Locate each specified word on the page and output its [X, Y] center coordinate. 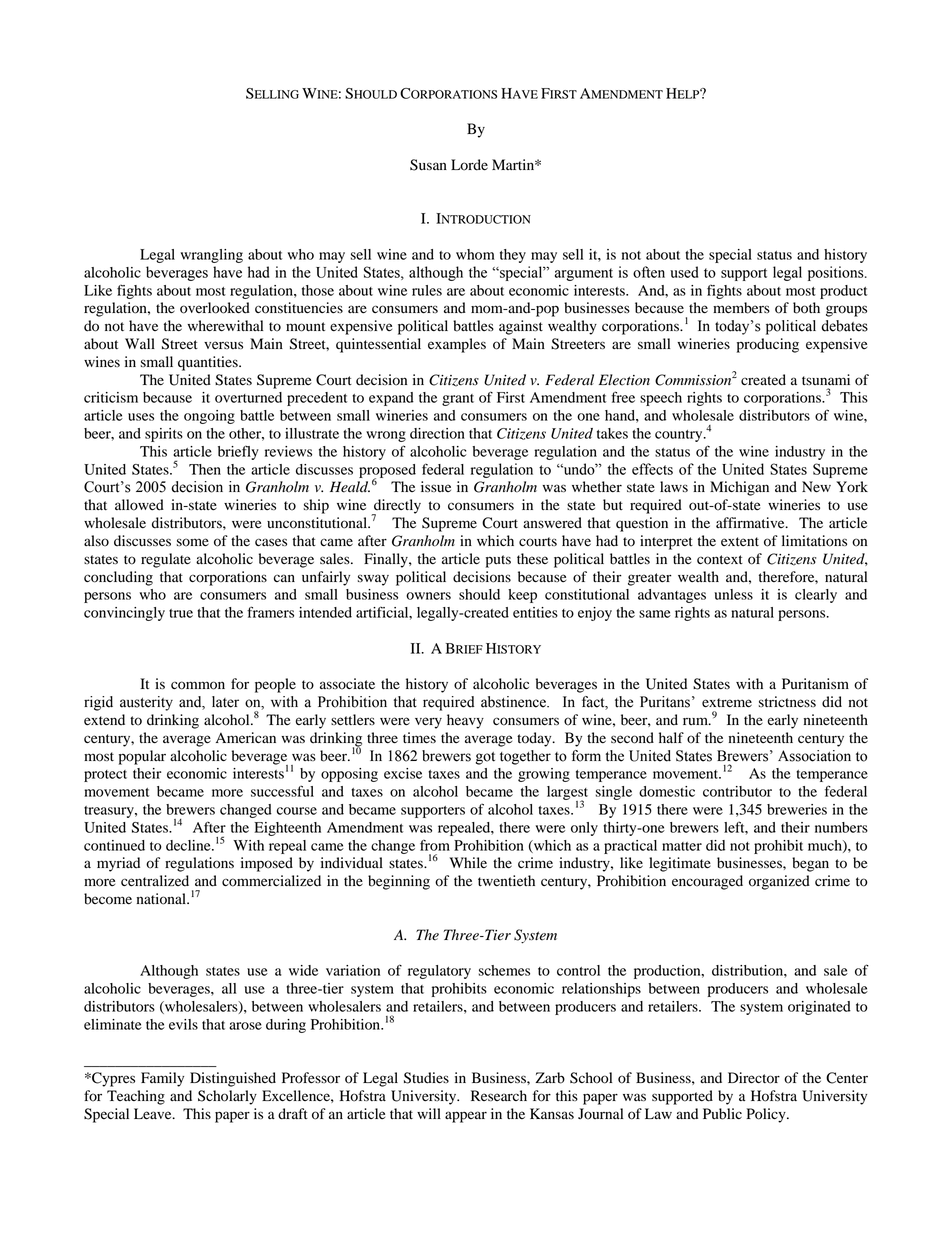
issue [436, 486]
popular [142, 757]
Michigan [739, 488]
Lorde [469, 165]
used [684, 272]
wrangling [212, 256]
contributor [737, 791]
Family [162, 1079]
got [485, 758]
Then [205, 469]
